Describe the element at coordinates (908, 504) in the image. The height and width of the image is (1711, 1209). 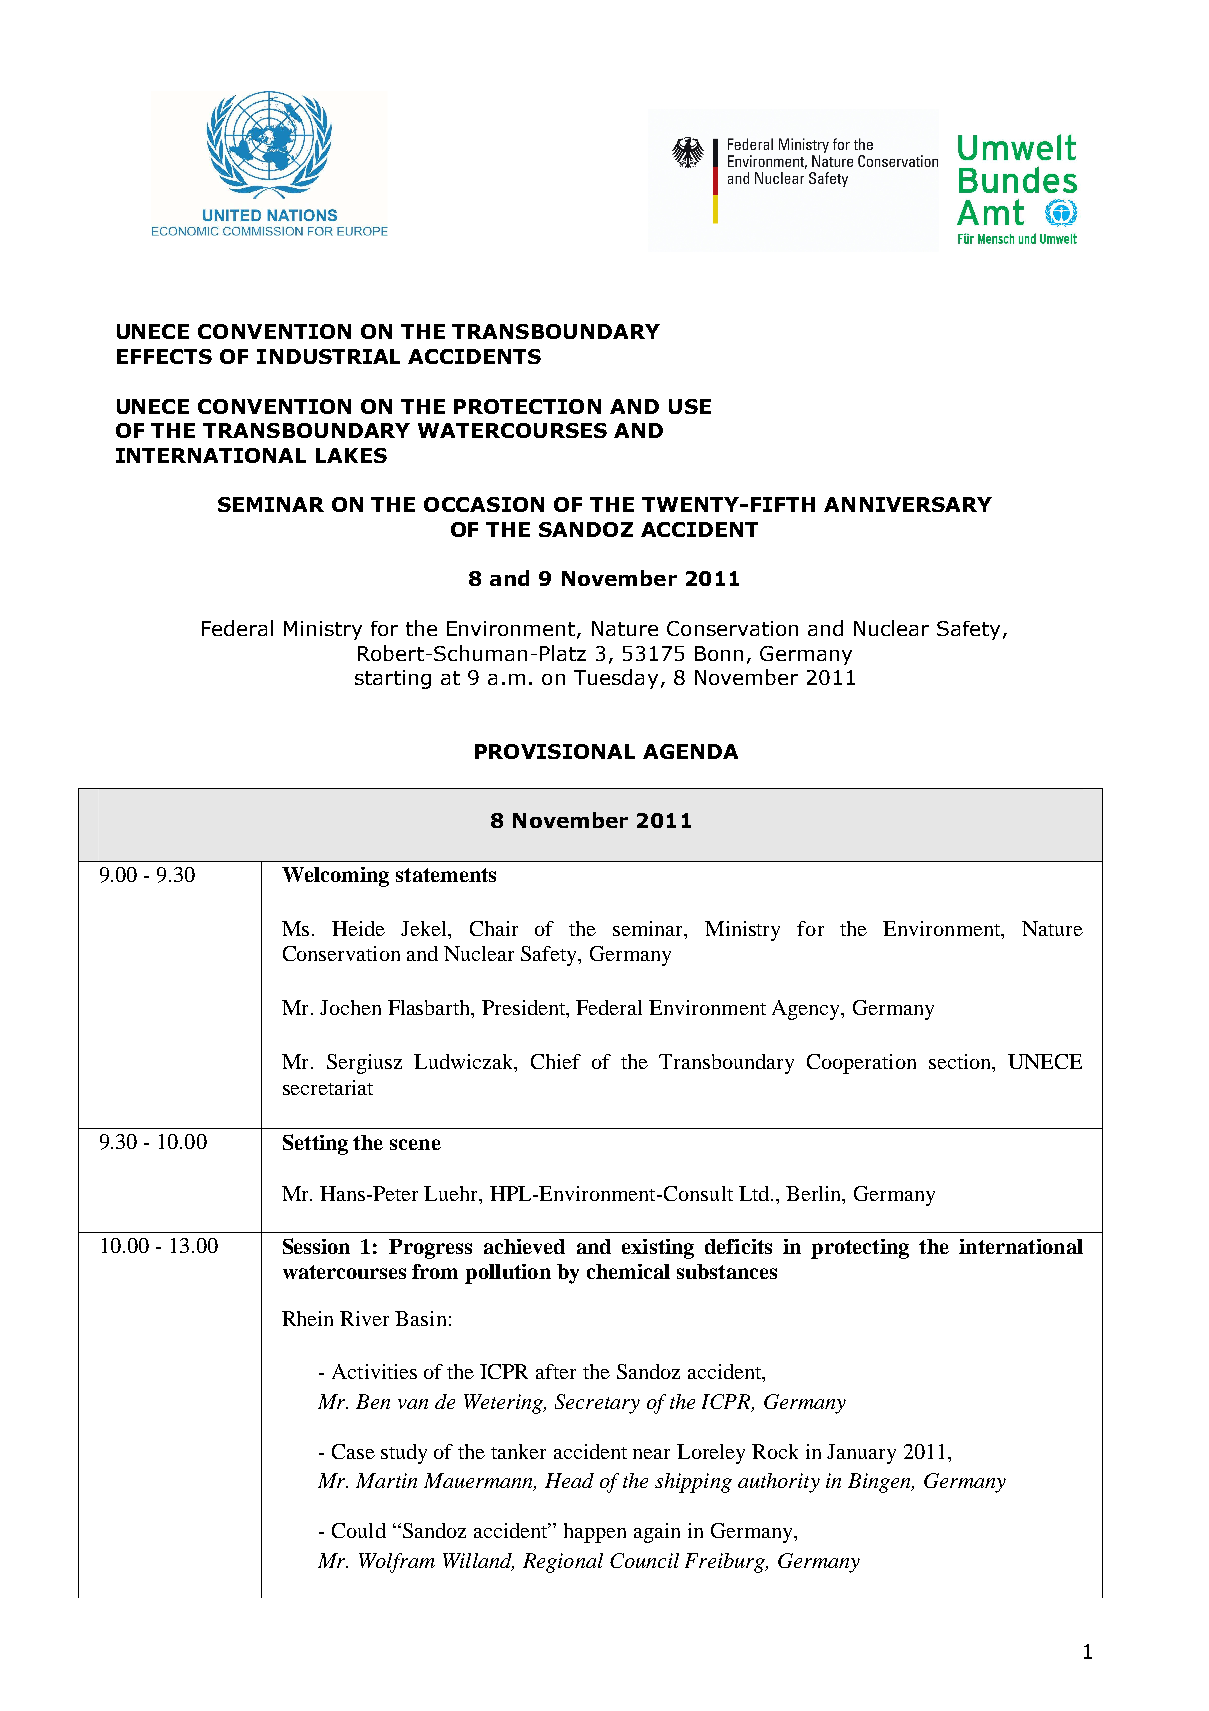
I see `ANNIVERSARY` at that location.
